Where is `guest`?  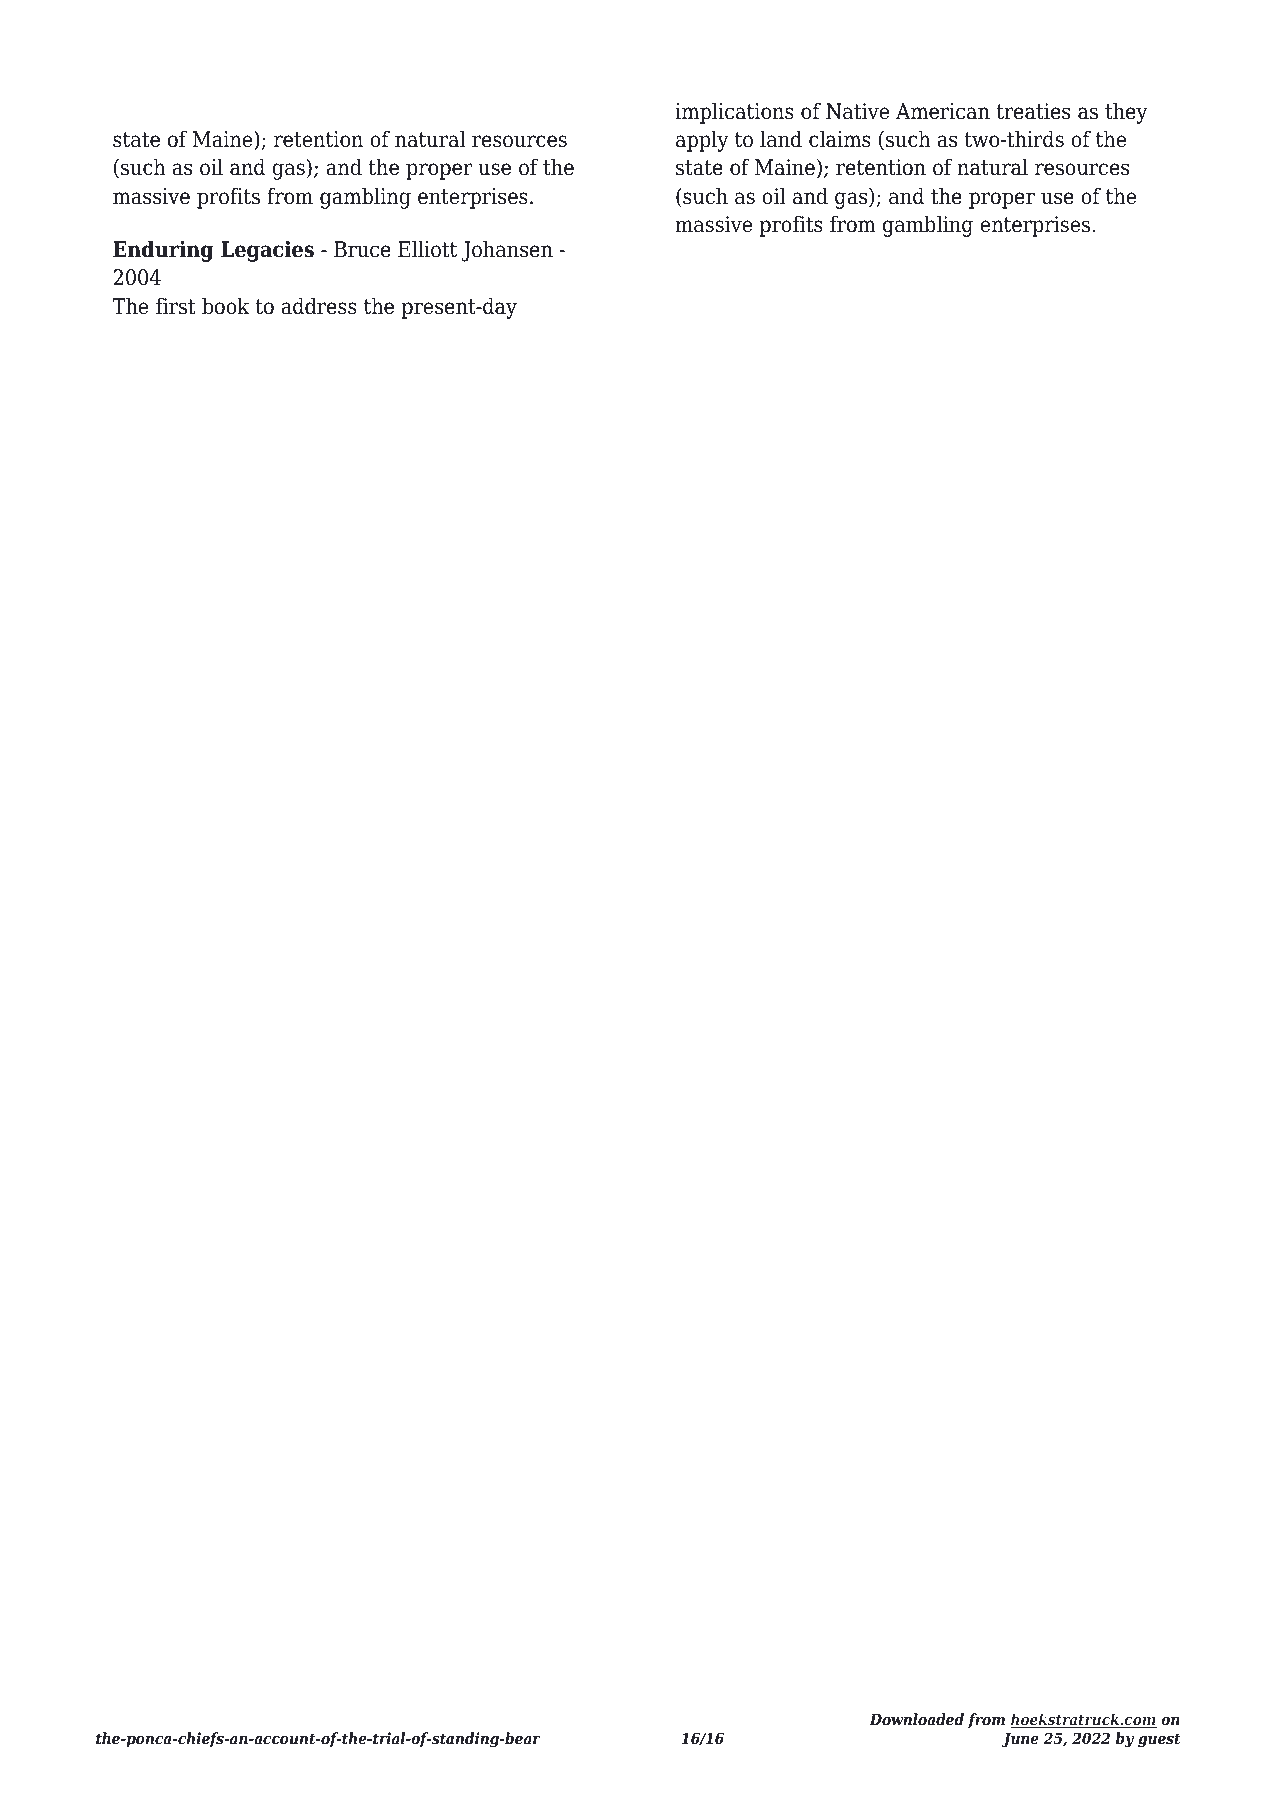 guest is located at coordinates (1159, 1740).
